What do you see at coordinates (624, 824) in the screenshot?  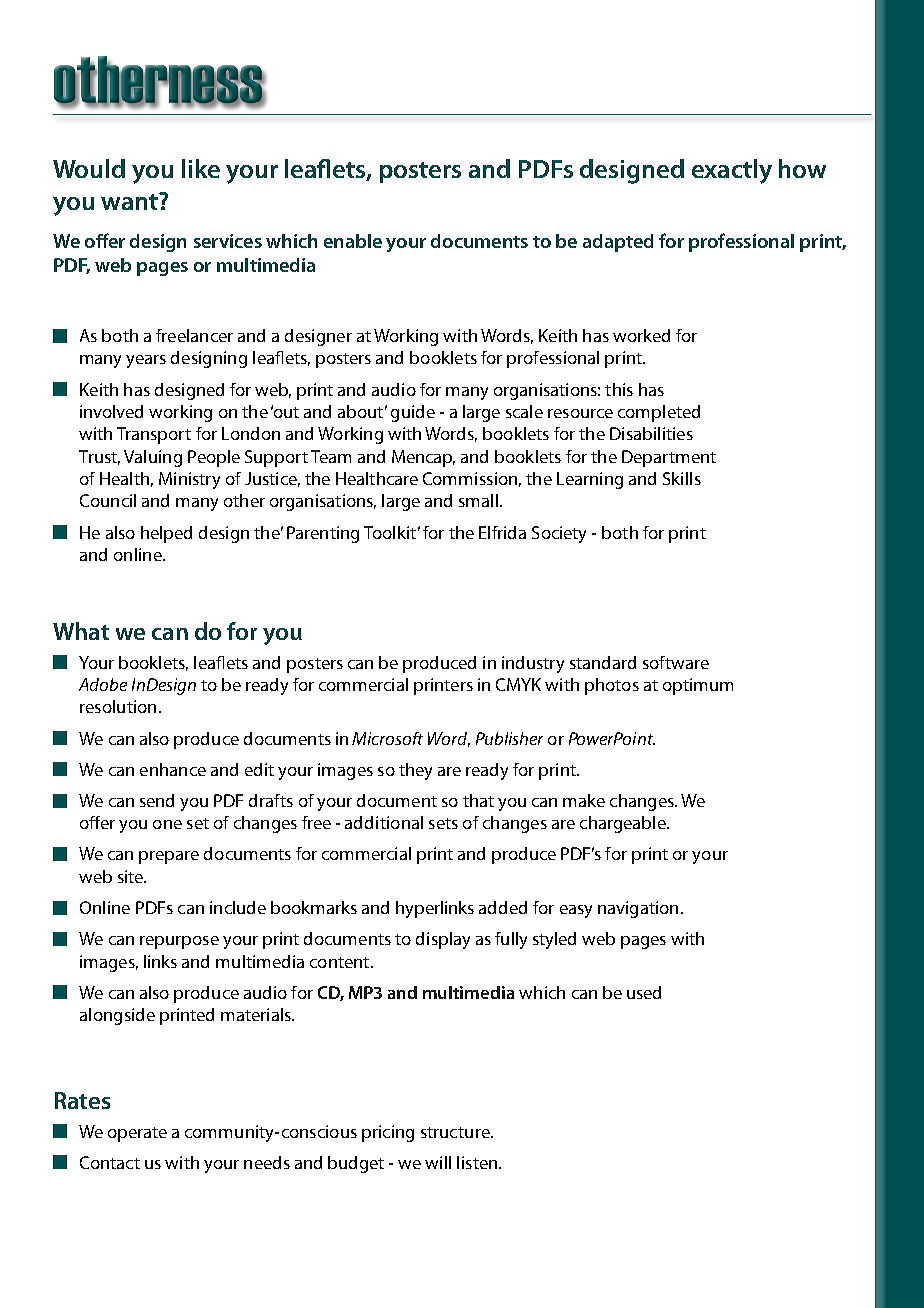 I see `chargeable` at bounding box center [624, 824].
